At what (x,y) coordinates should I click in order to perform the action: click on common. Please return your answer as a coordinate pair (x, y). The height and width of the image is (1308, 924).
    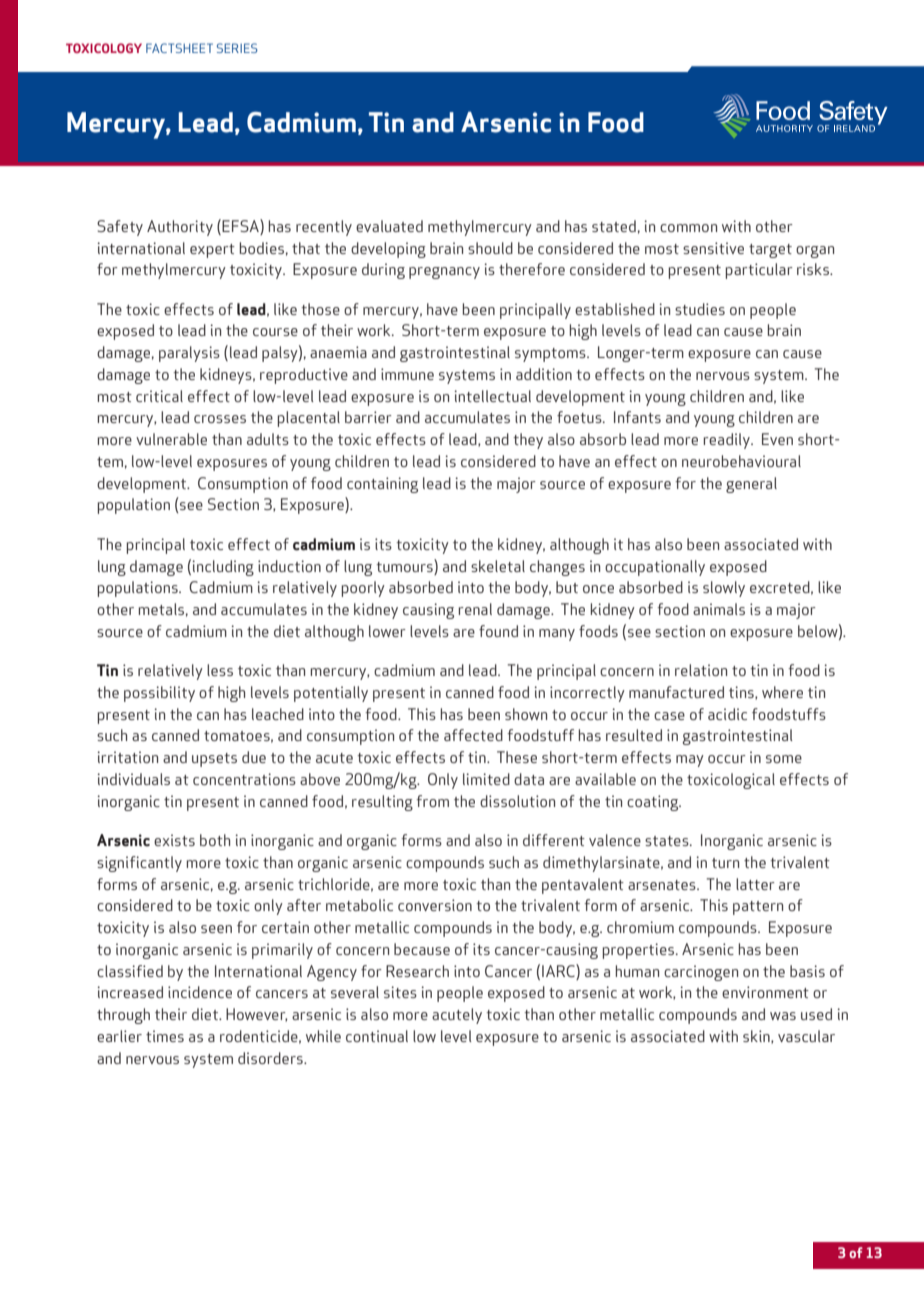
    Looking at the image, I should click on (688, 228).
